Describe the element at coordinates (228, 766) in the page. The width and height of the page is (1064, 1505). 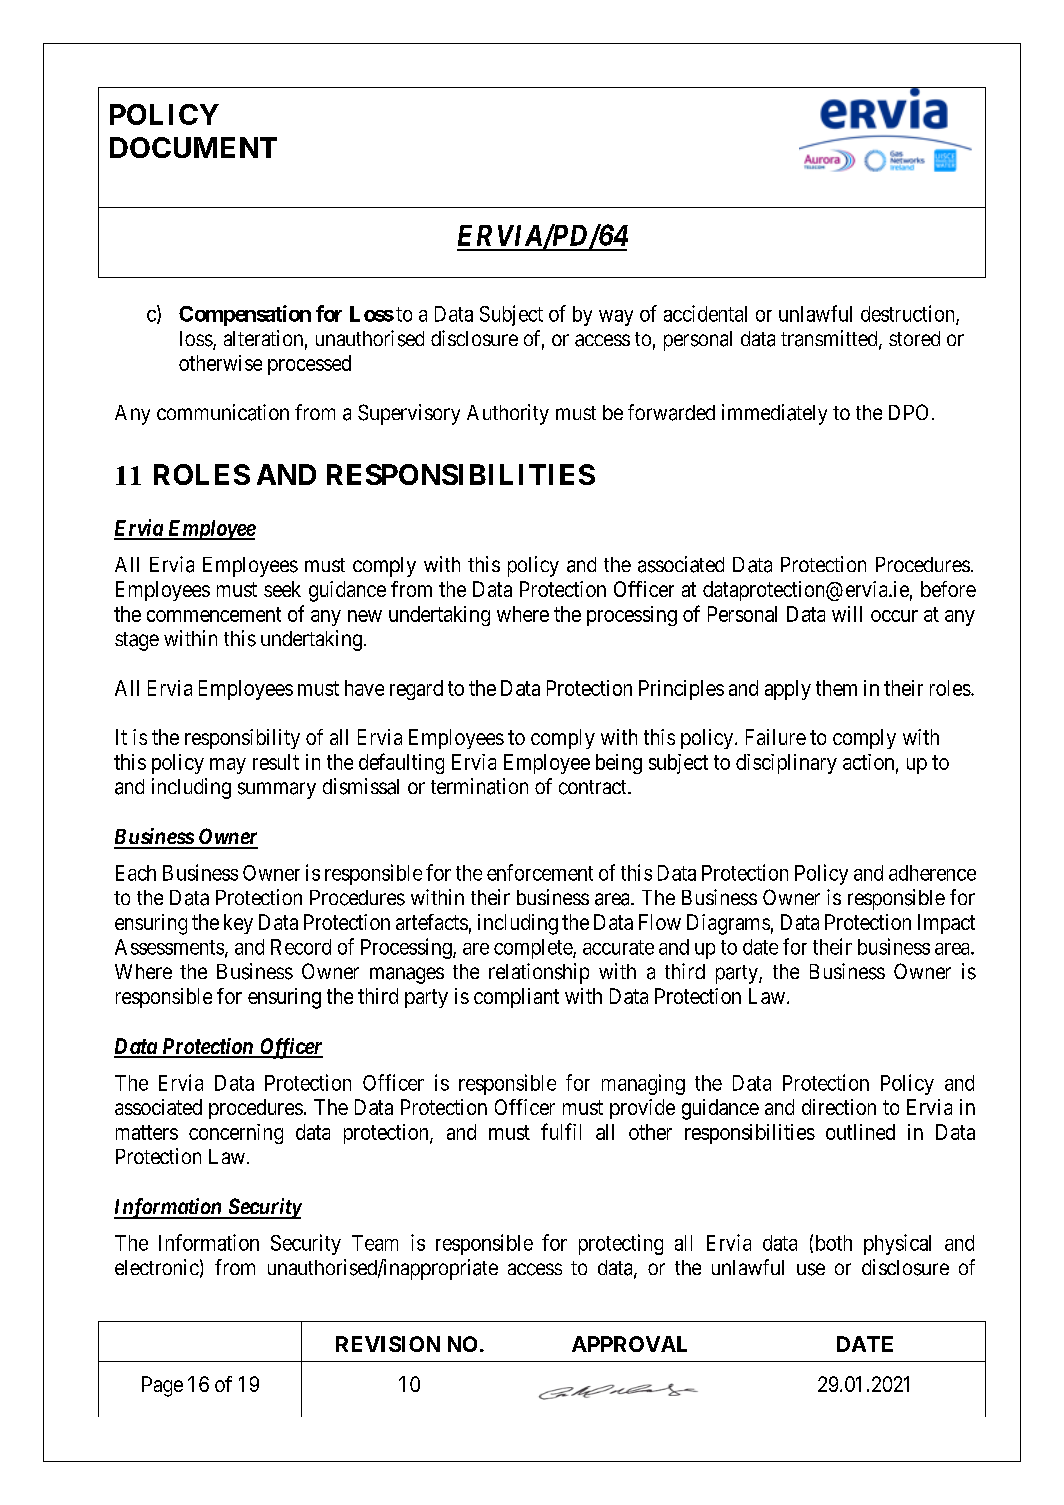
I see `may` at that location.
